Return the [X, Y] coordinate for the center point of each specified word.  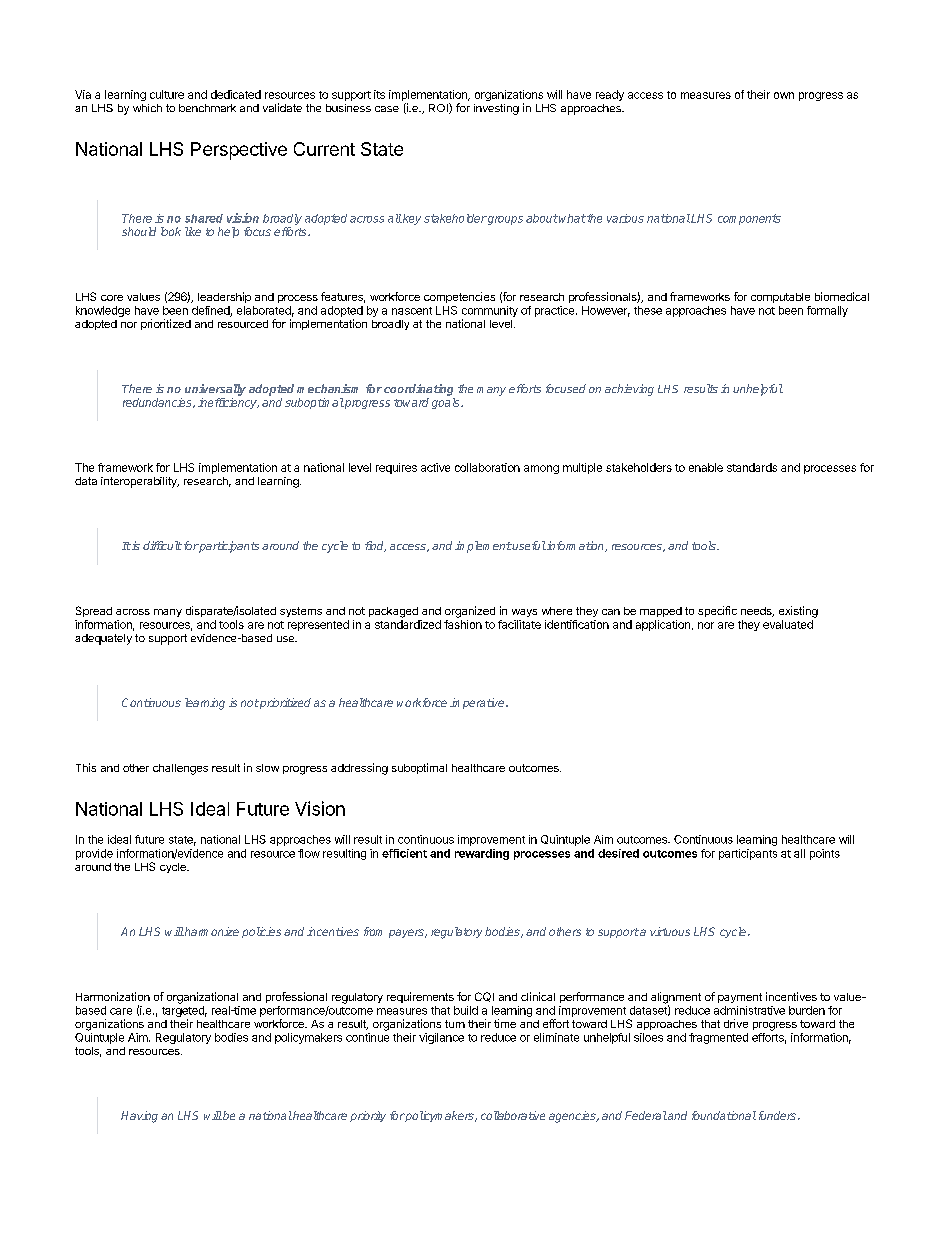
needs [757, 612]
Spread [94, 611]
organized [470, 612]
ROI [439, 108]
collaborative [513, 1115]
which [147, 108]
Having [139, 1117]
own [784, 95]
